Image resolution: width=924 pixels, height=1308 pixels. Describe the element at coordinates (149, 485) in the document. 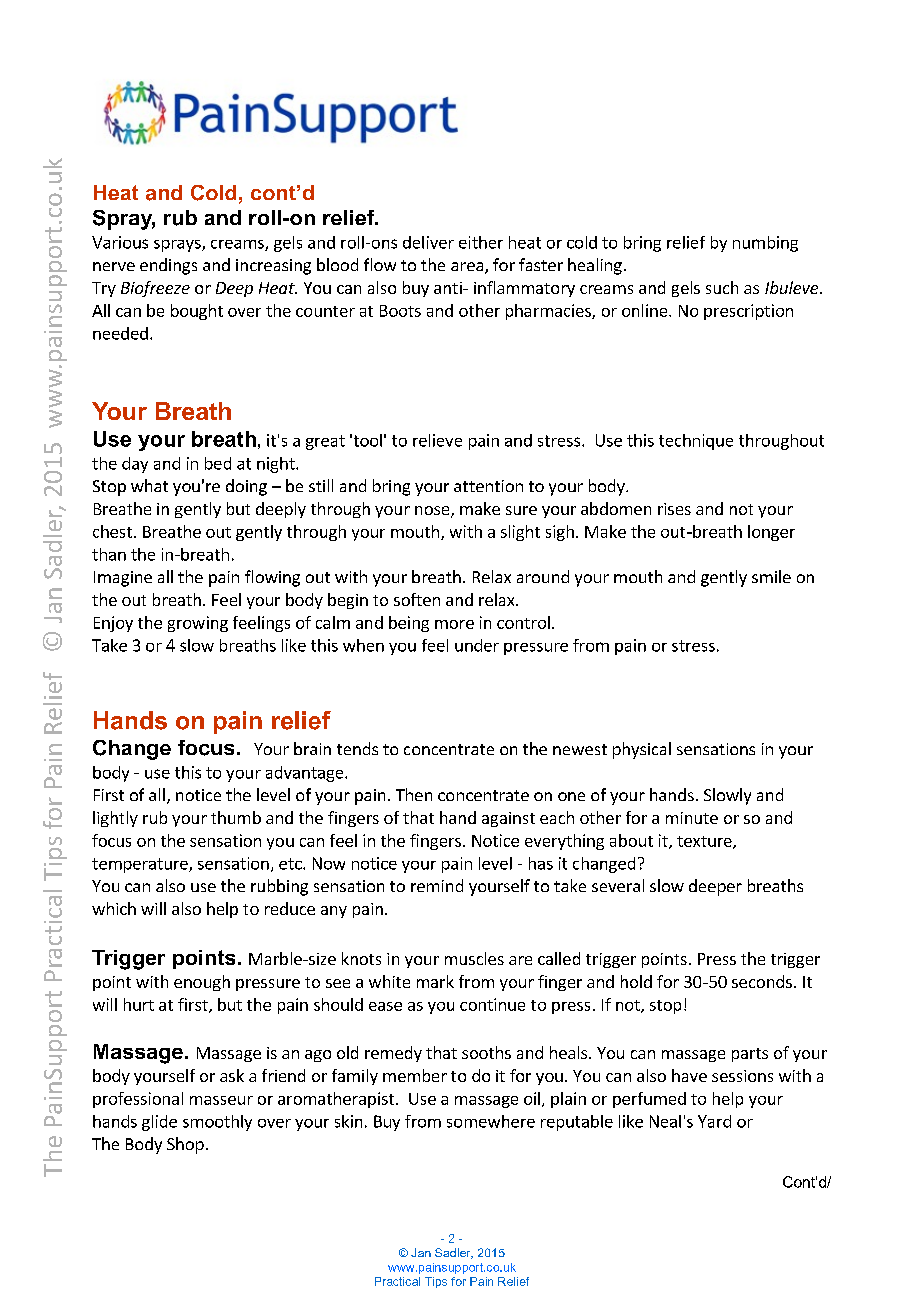

I see `what` at that location.
